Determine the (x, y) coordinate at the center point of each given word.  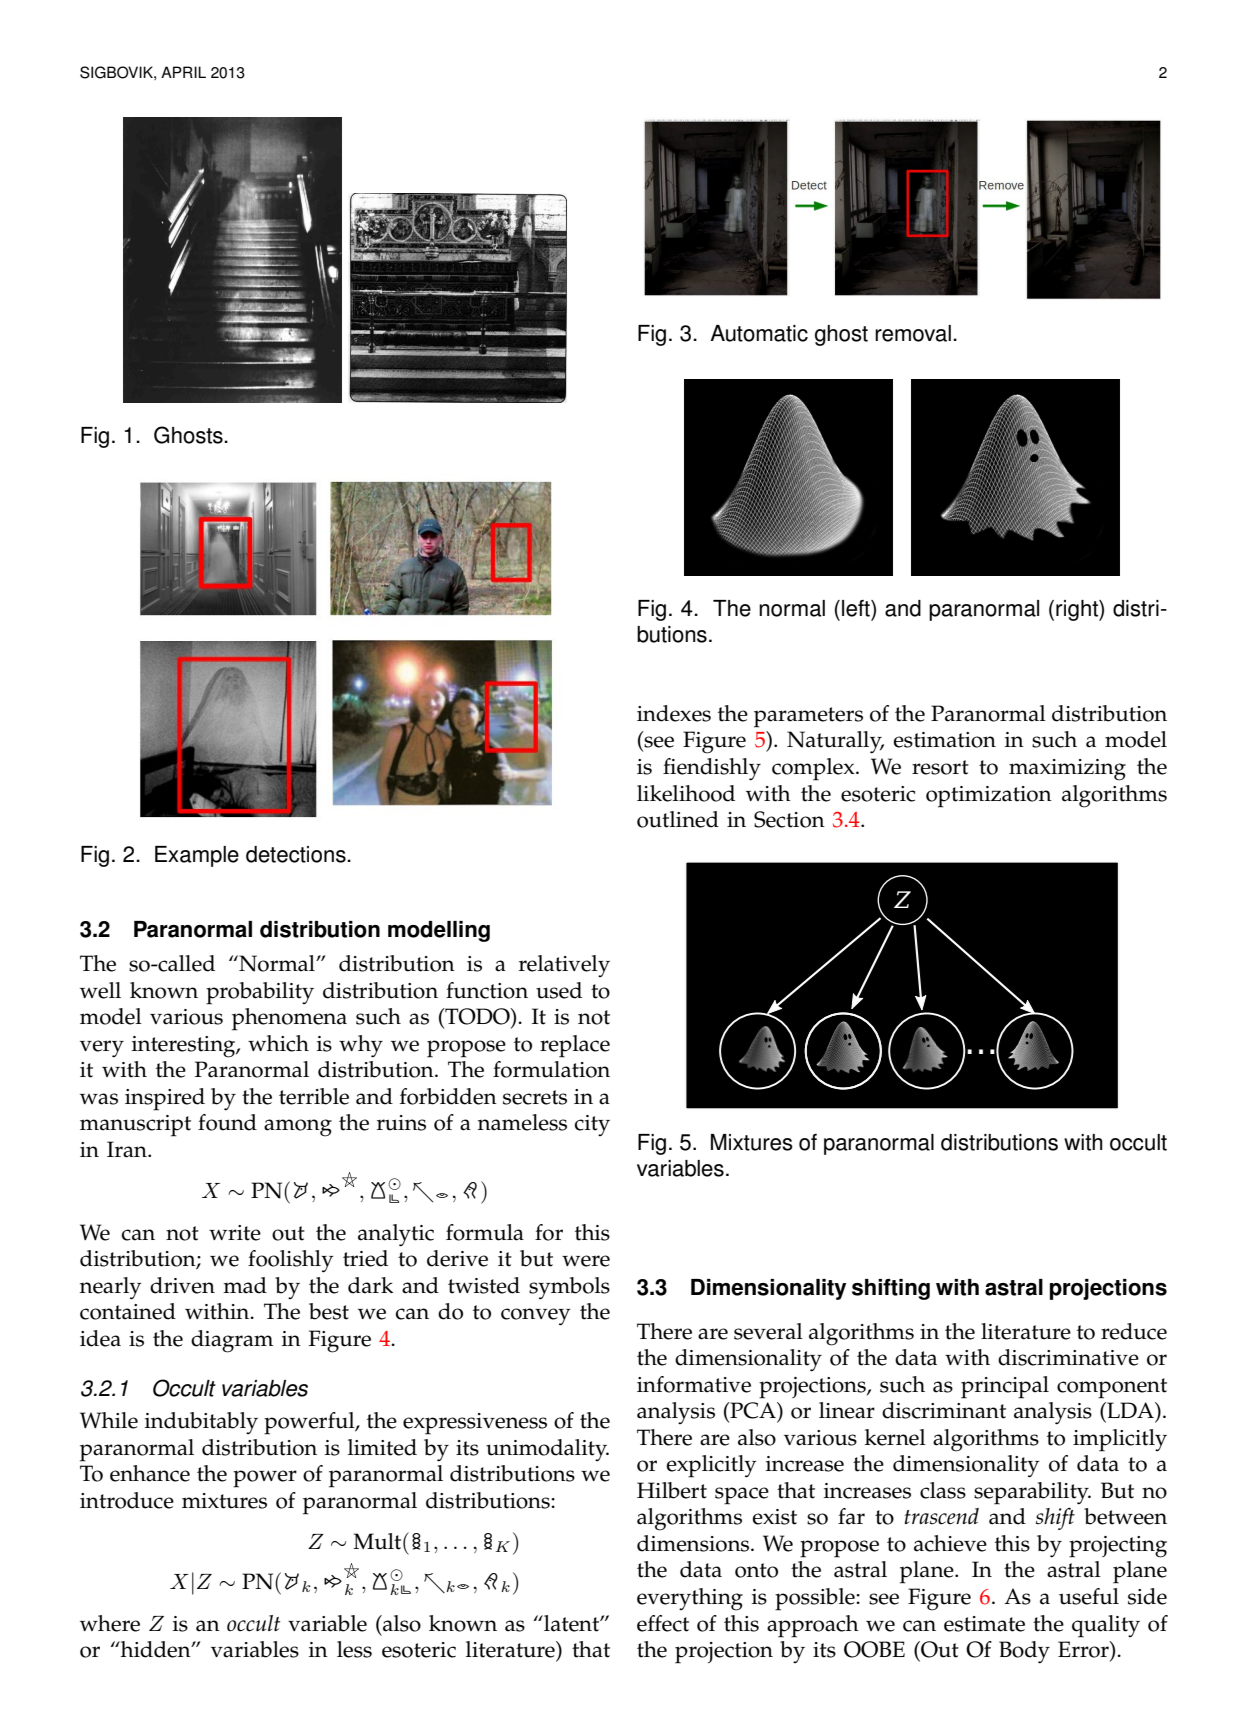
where (110, 1623)
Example (197, 856)
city (592, 1125)
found (227, 1122)
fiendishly (712, 769)
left (857, 608)
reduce (1134, 1331)
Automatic (759, 333)
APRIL (183, 72)
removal (913, 333)
